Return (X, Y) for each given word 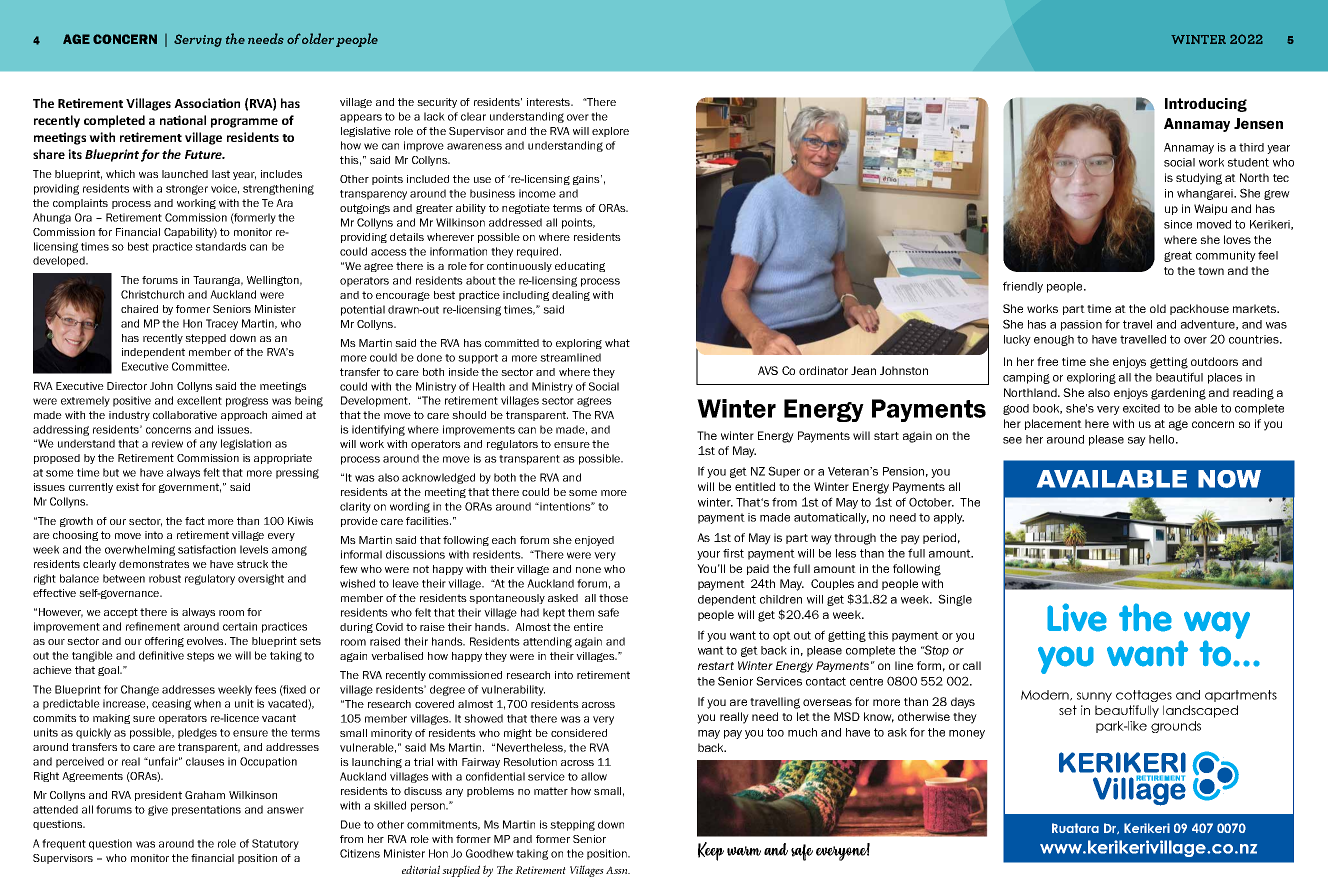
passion (1081, 325)
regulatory (210, 579)
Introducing (1206, 105)
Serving (198, 40)
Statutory (275, 844)
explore (610, 132)
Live (1077, 617)
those (613, 598)
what (617, 343)
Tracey (222, 324)
